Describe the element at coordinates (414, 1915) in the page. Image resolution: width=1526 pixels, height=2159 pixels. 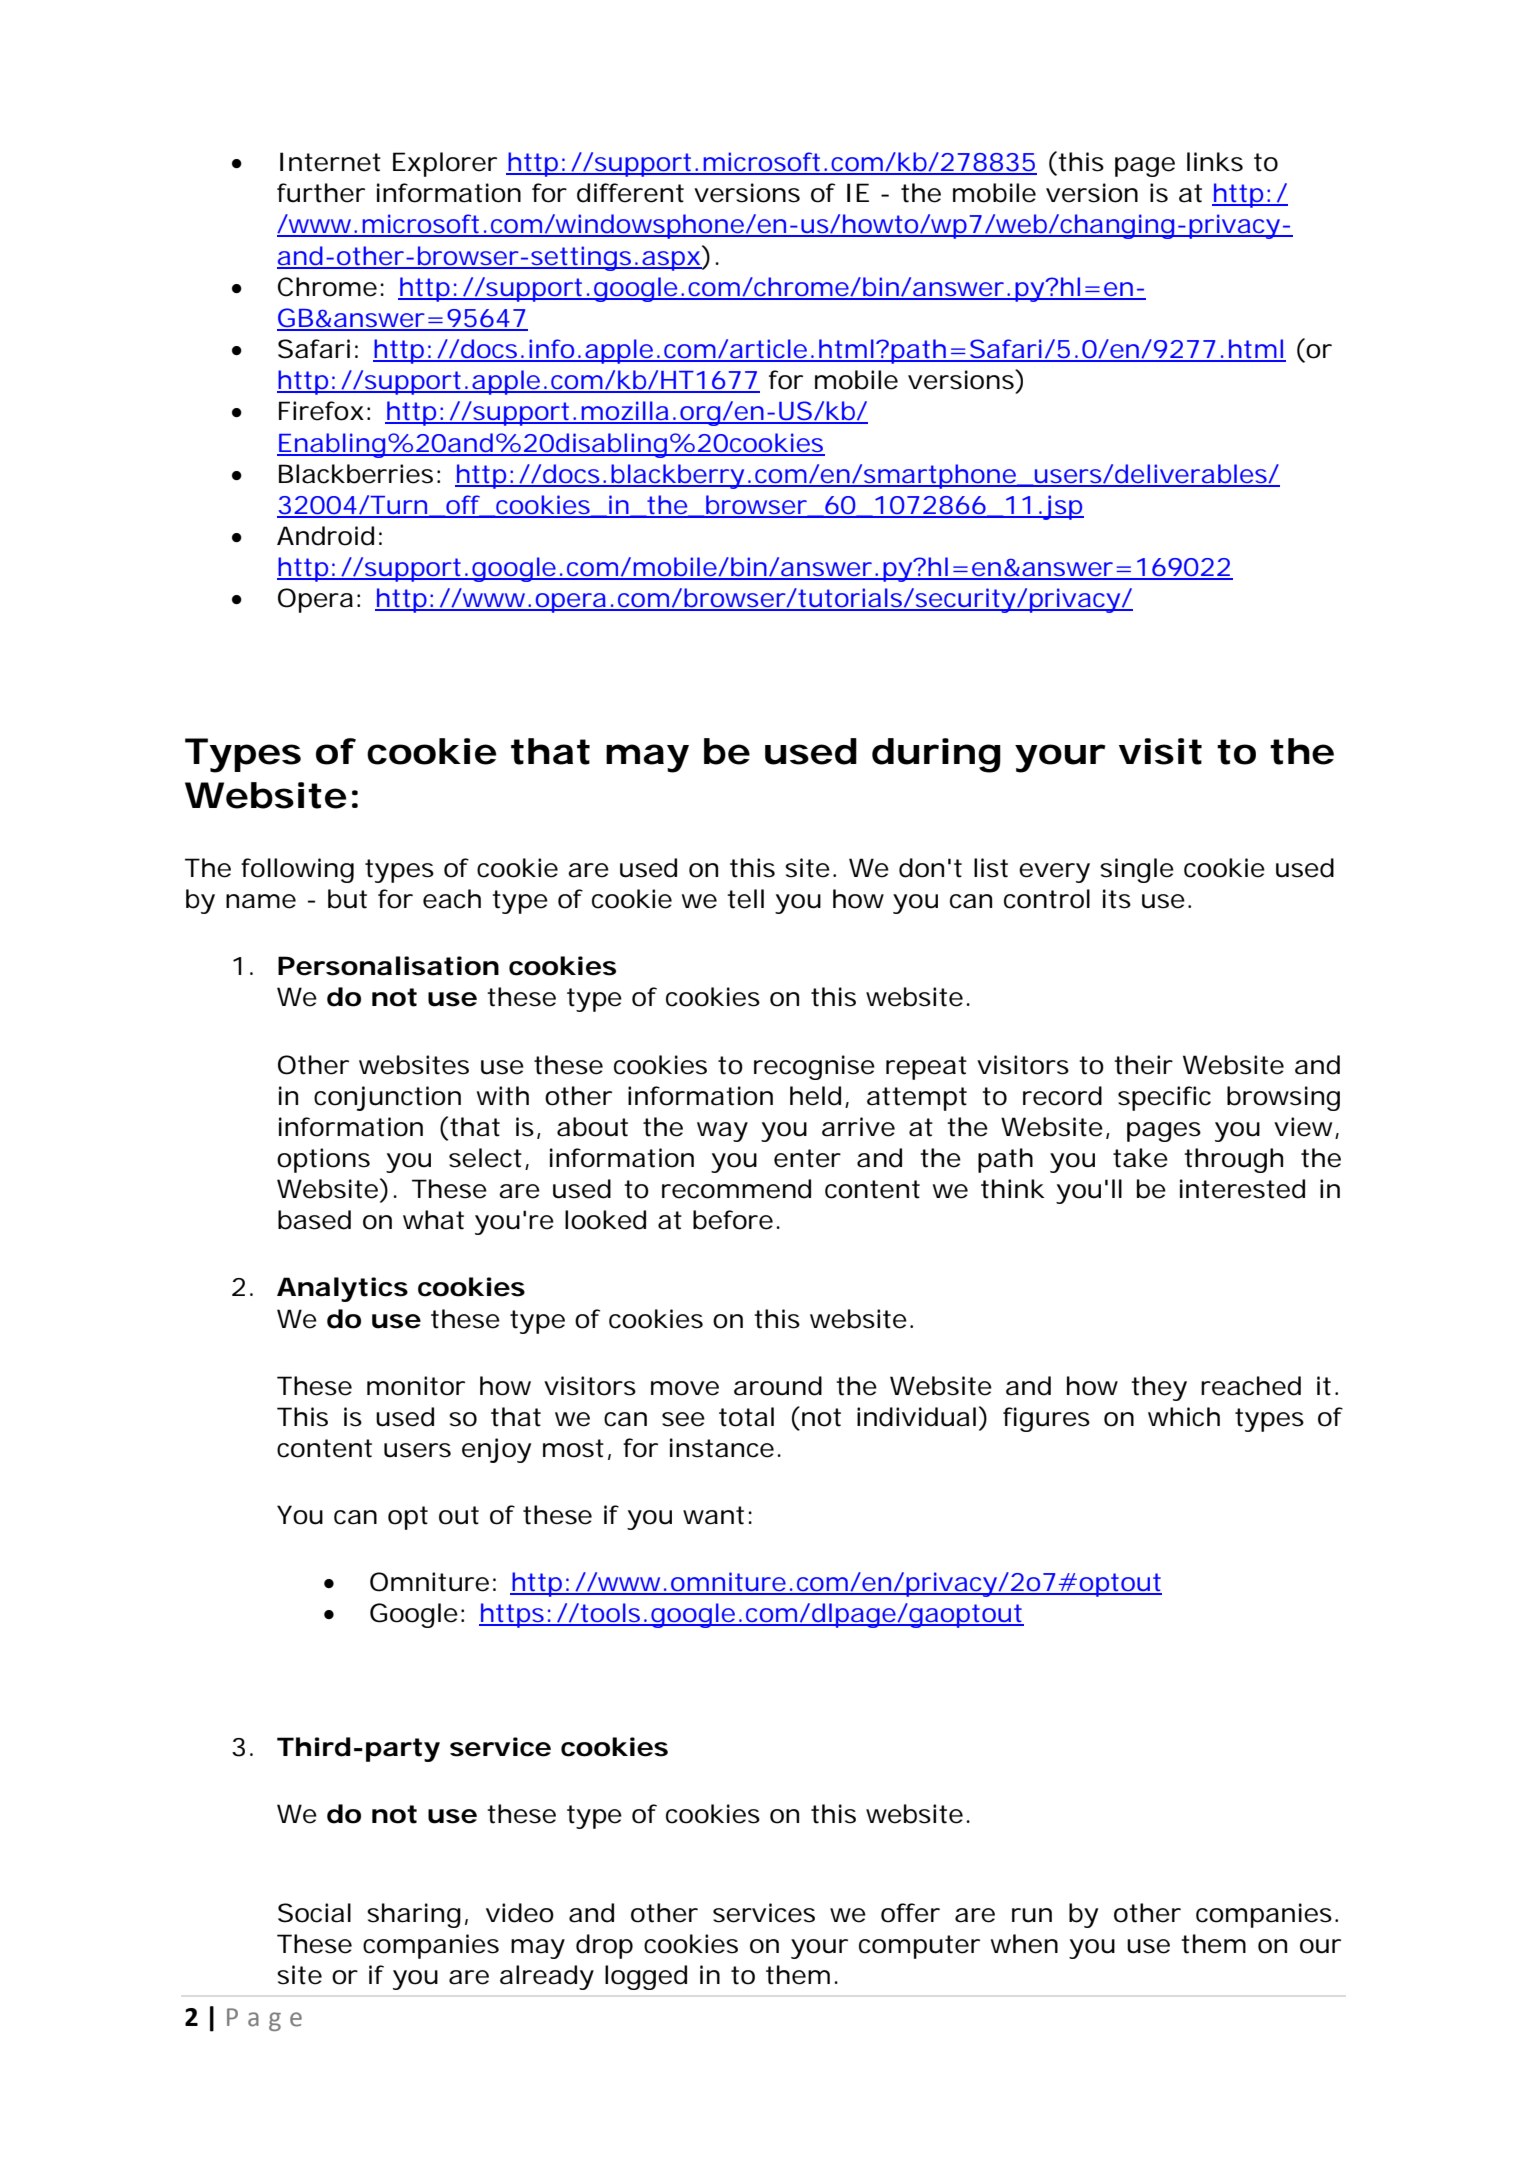
I see `sharing` at that location.
